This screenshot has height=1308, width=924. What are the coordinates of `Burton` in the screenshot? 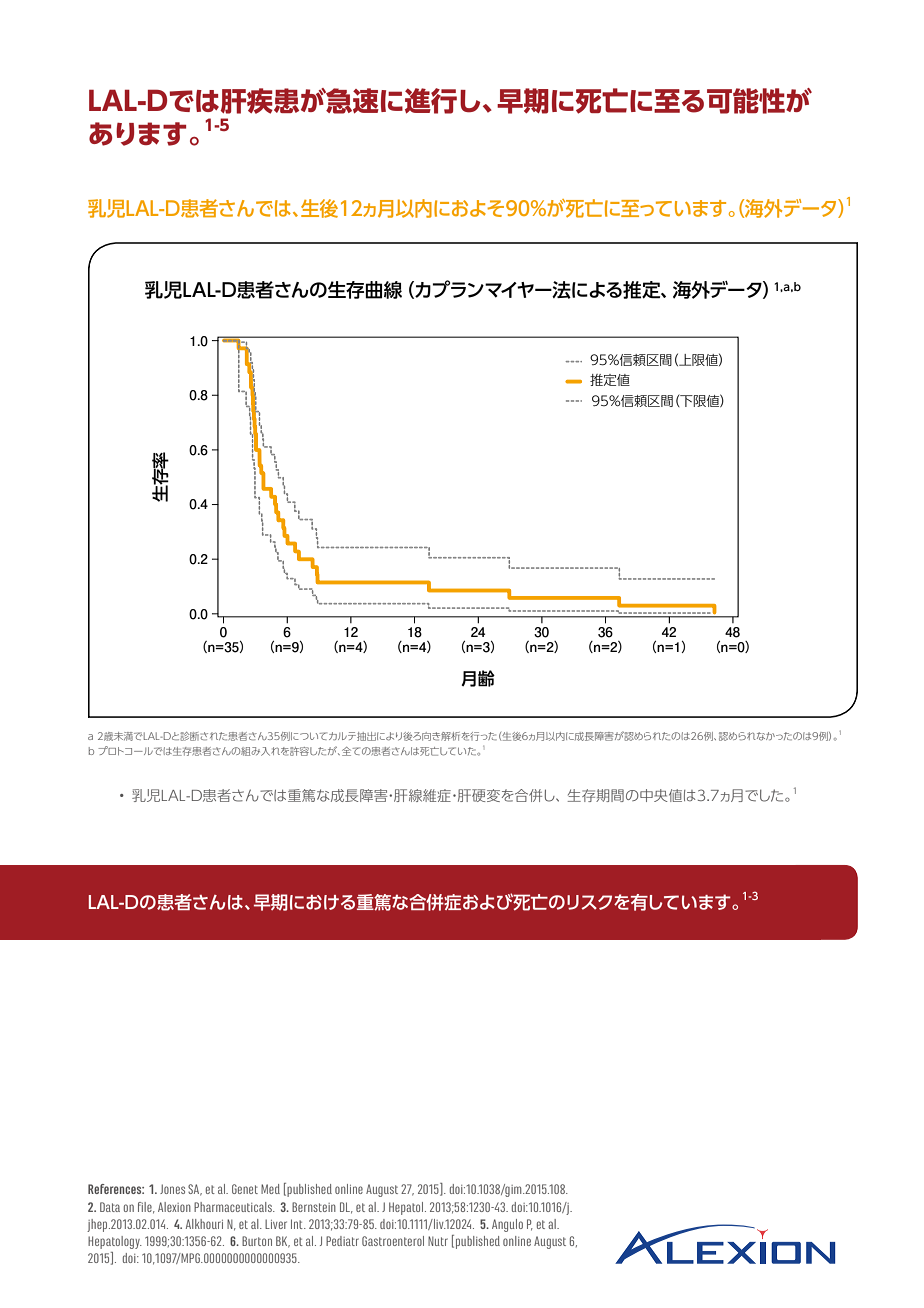 It's located at (257, 1241).
